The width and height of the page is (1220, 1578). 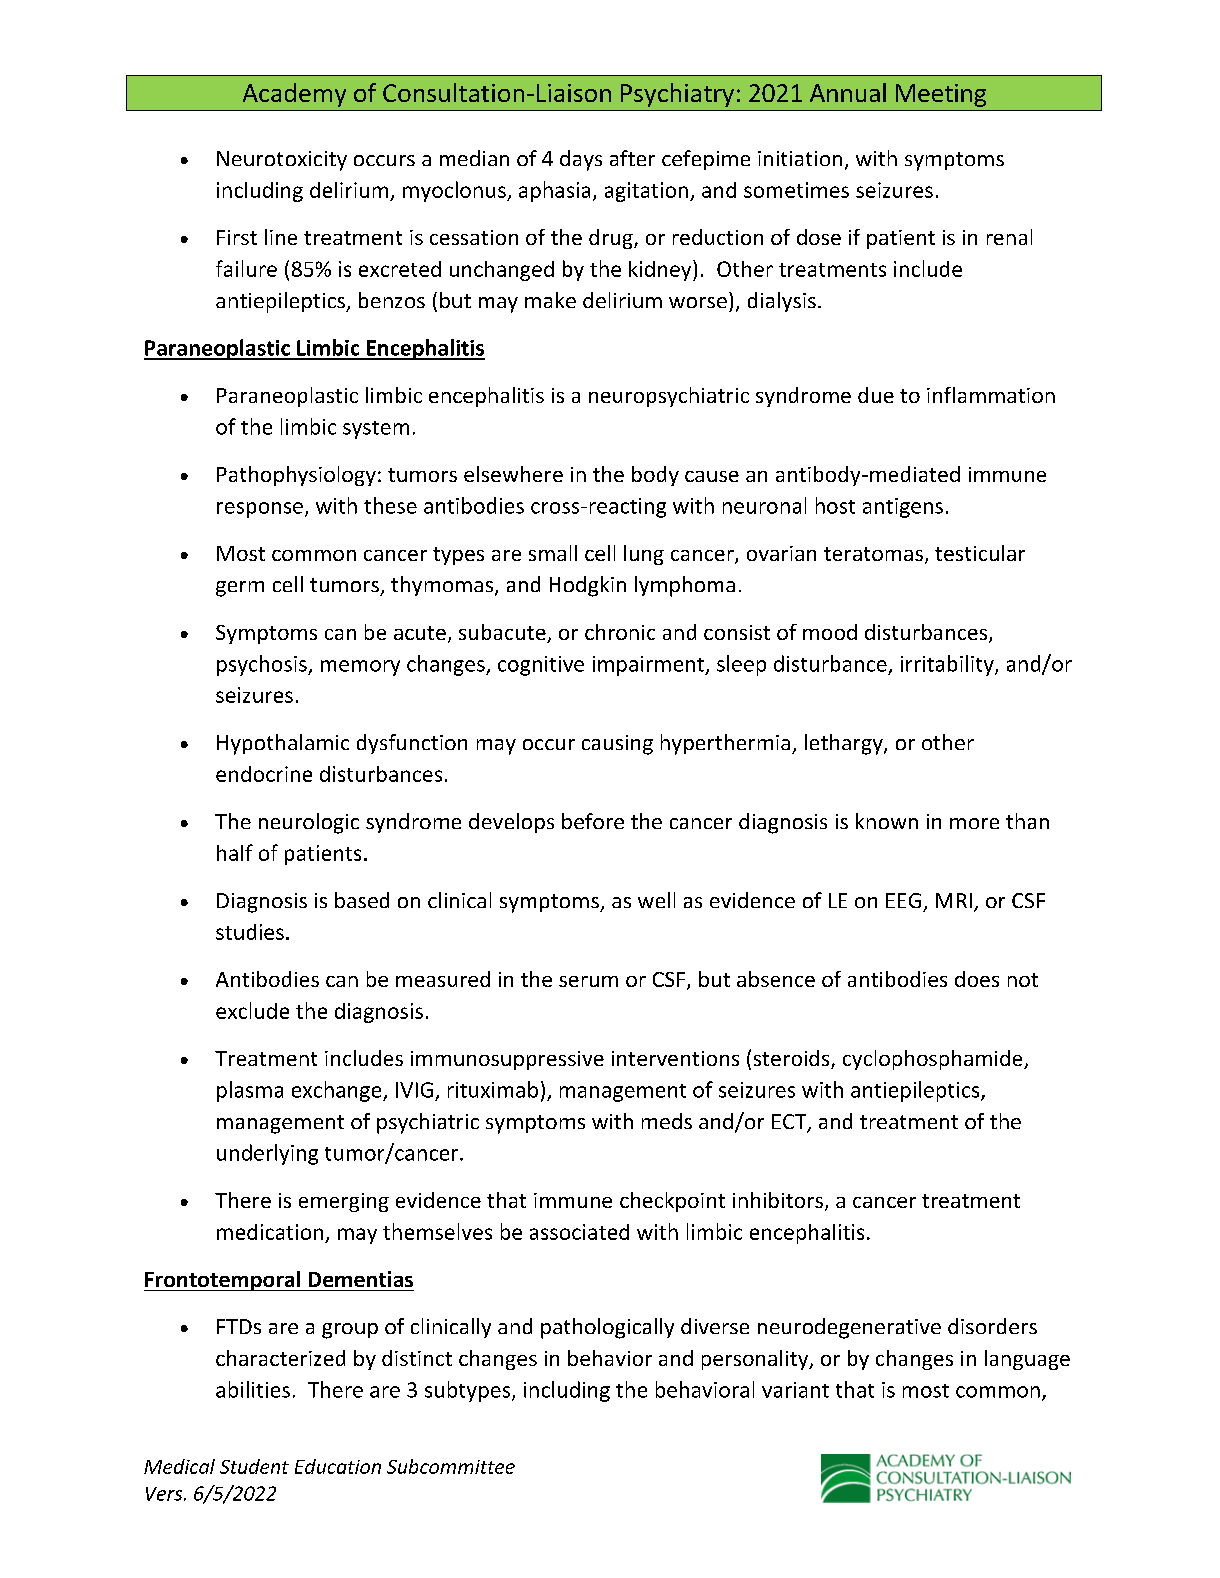 I want to click on abilities, so click(x=253, y=1389).
